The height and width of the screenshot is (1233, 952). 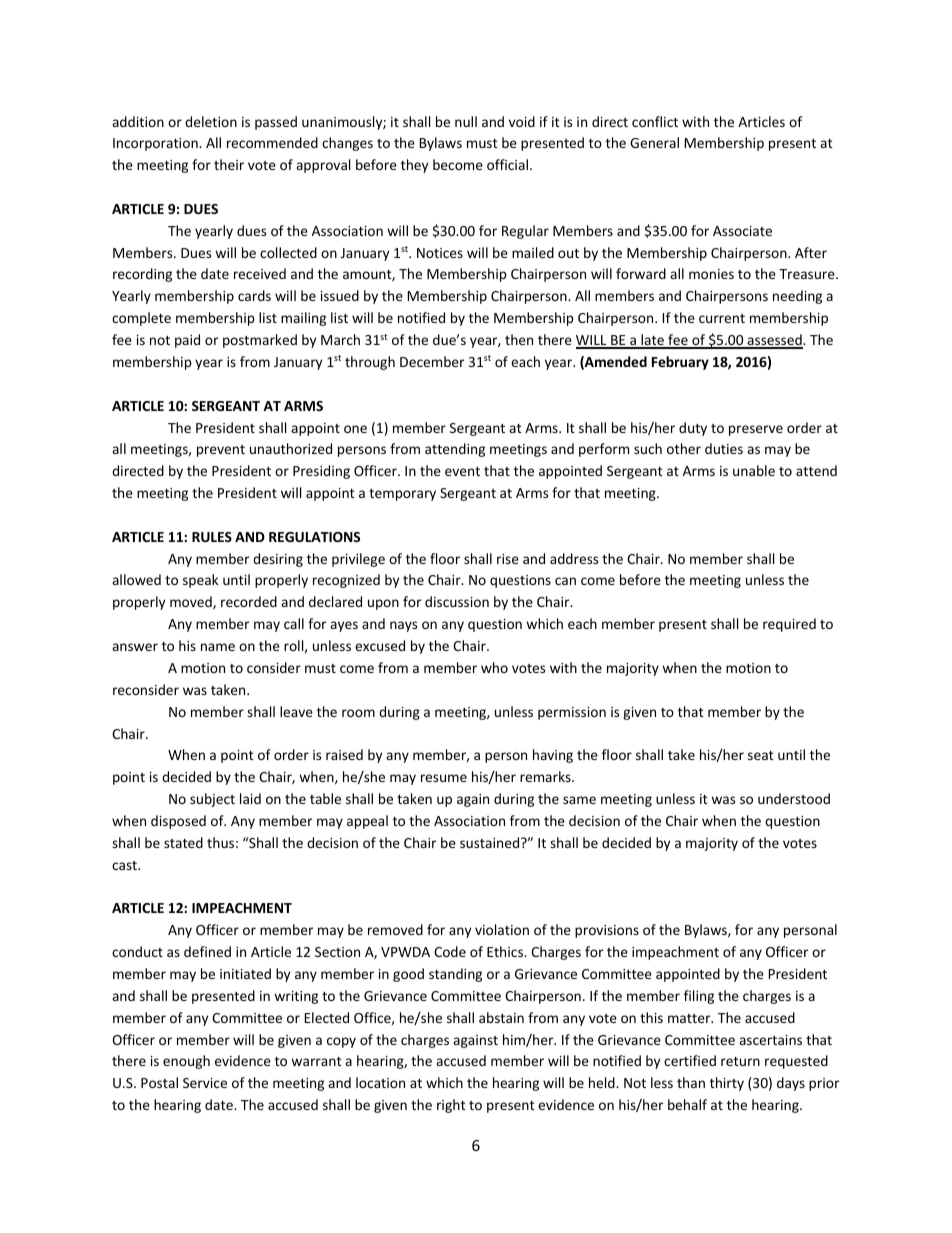 I want to click on General, so click(x=654, y=142).
